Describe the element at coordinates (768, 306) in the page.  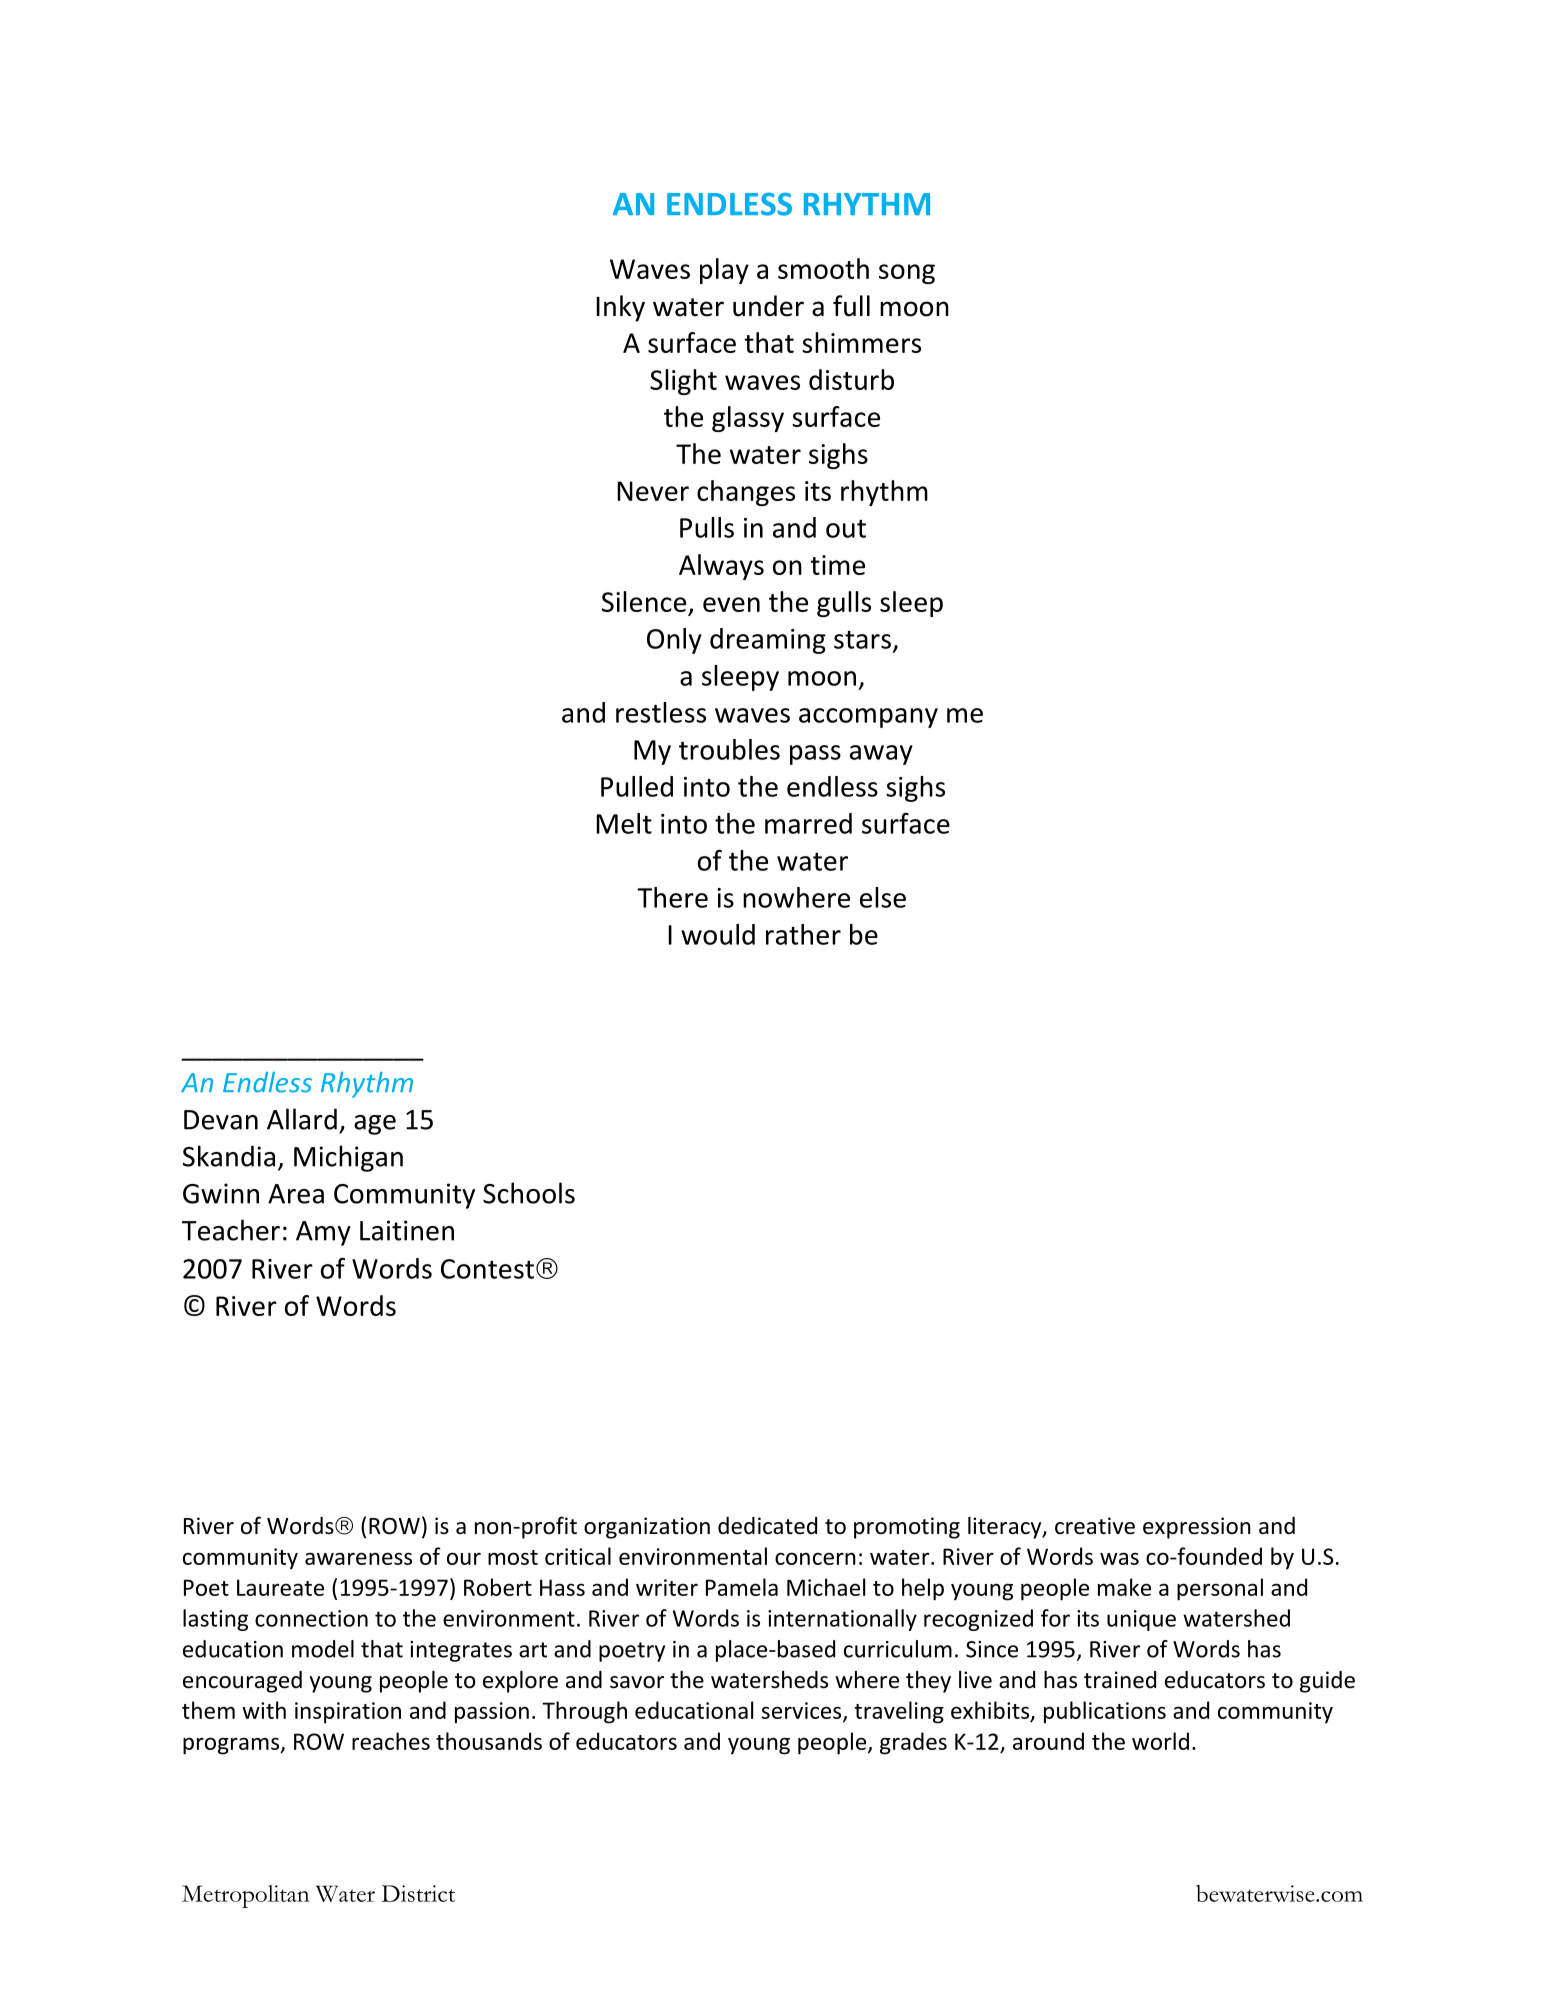
I see `under` at that location.
